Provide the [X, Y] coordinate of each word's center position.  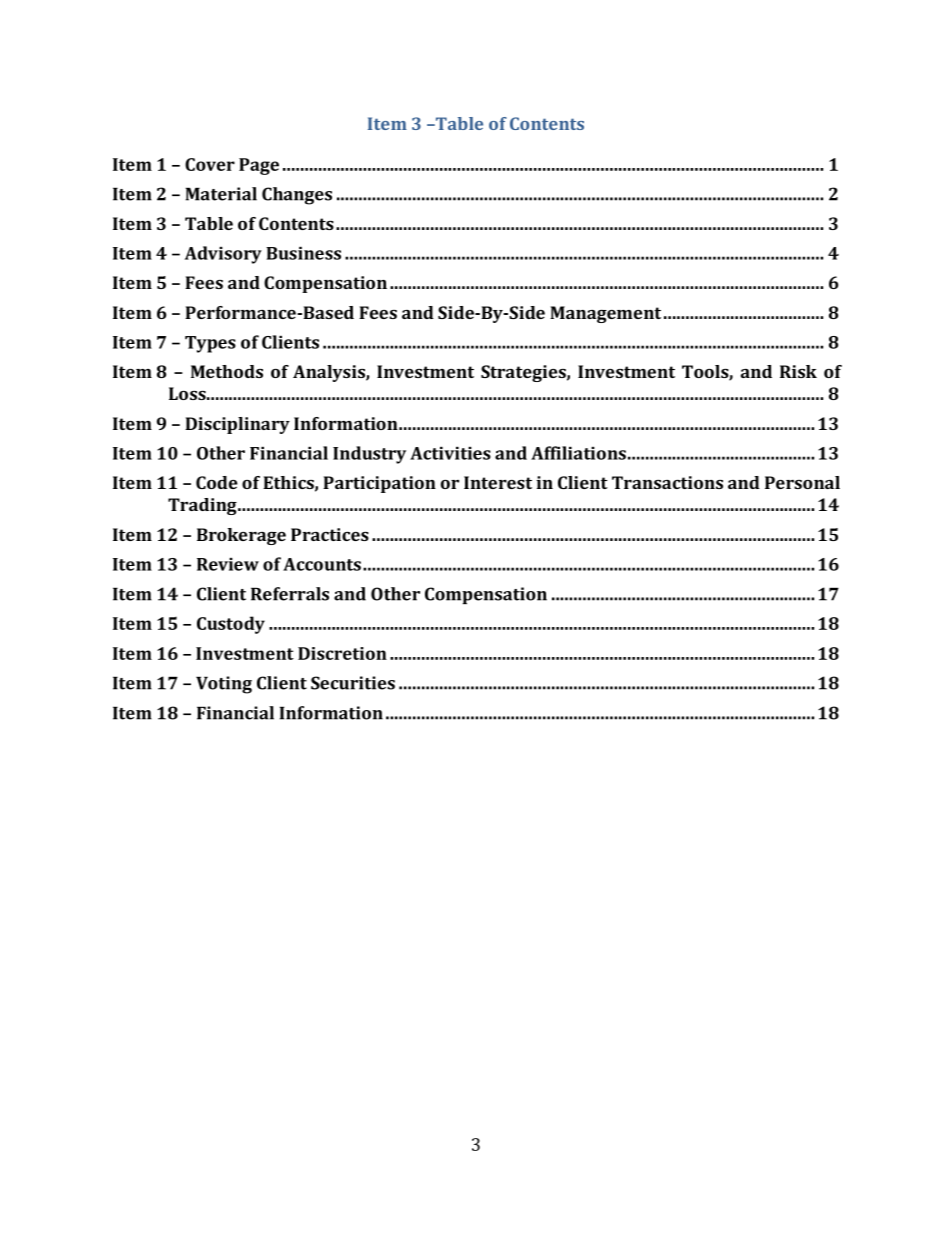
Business [303, 253]
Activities [450, 453]
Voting [224, 685]
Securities [353, 683]
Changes [297, 196]
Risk [798, 371]
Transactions [667, 482]
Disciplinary [237, 425]
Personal [802, 482]
